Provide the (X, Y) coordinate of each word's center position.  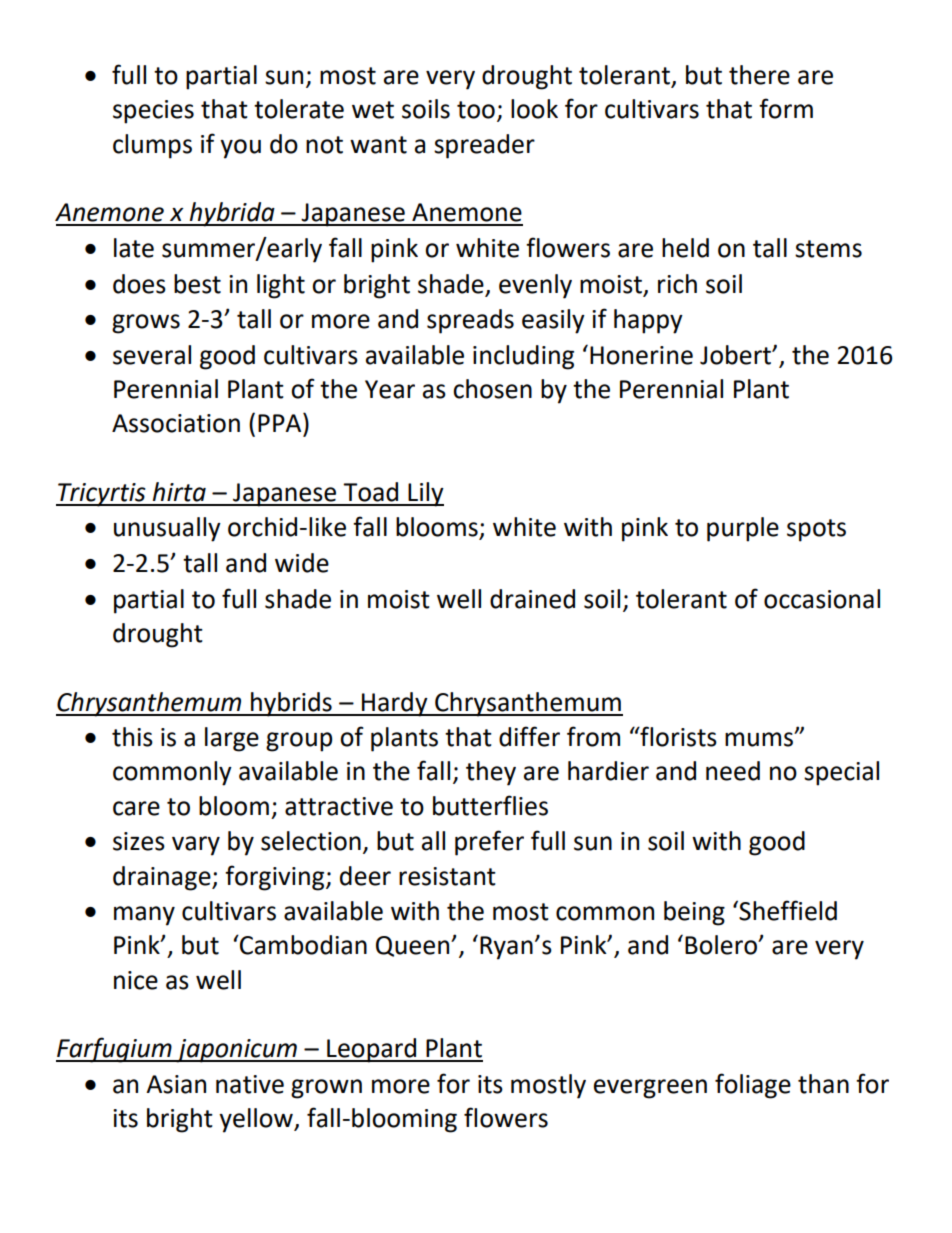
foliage (753, 1086)
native (250, 1084)
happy (648, 321)
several (152, 355)
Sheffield (787, 910)
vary (196, 846)
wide (302, 563)
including (523, 357)
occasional (822, 599)
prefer (489, 843)
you (240, 149)
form (786, 108)
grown (326, 1089)
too (476, 110)
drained (532, 599)
